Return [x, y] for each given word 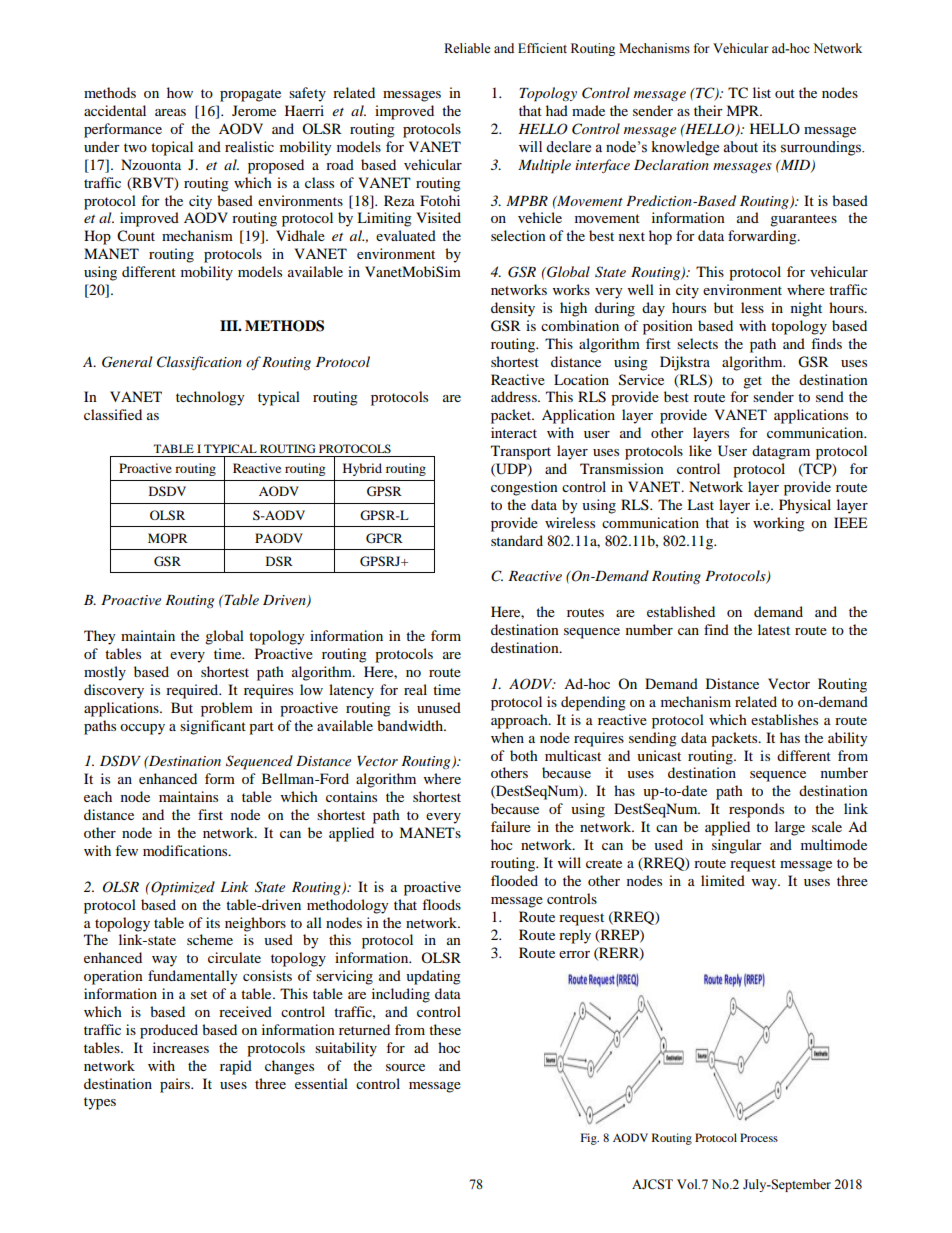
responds [756, 810]
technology [210, 398]
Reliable [467, 48]
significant [213, 727]
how [180, 92]
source [405, 1067]
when [507, 737]
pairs [176, 1085]
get [752, 382]
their [708, 110]
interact [514, 432]
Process [759, 1137]
